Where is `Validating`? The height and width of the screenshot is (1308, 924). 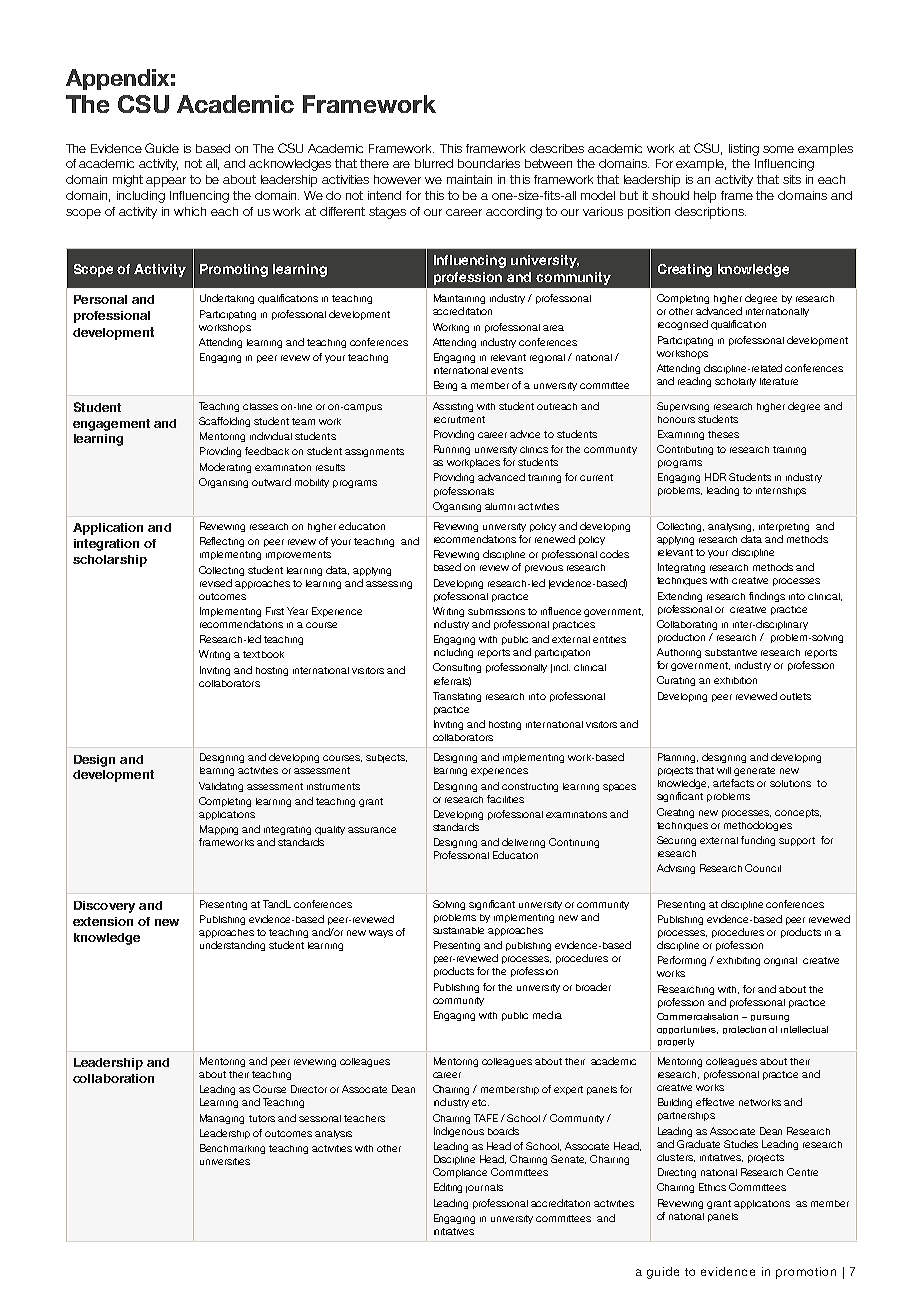 Validating is located at coordinates (221, 787).
